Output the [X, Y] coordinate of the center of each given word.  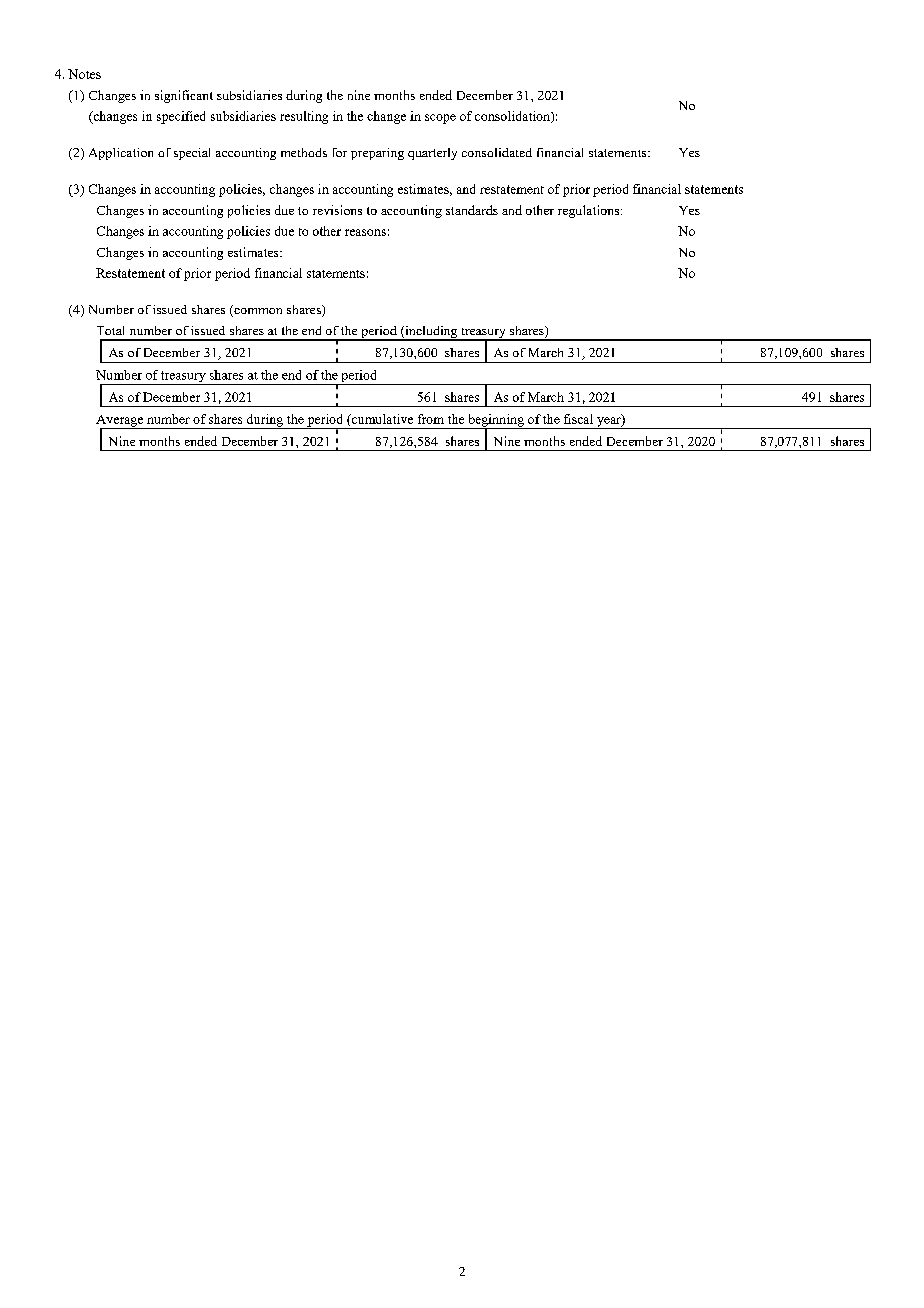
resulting [304, 117]
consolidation [513, 117]
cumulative [381, 420]
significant [184, 96]
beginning [496, 421]
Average [121, 422]
